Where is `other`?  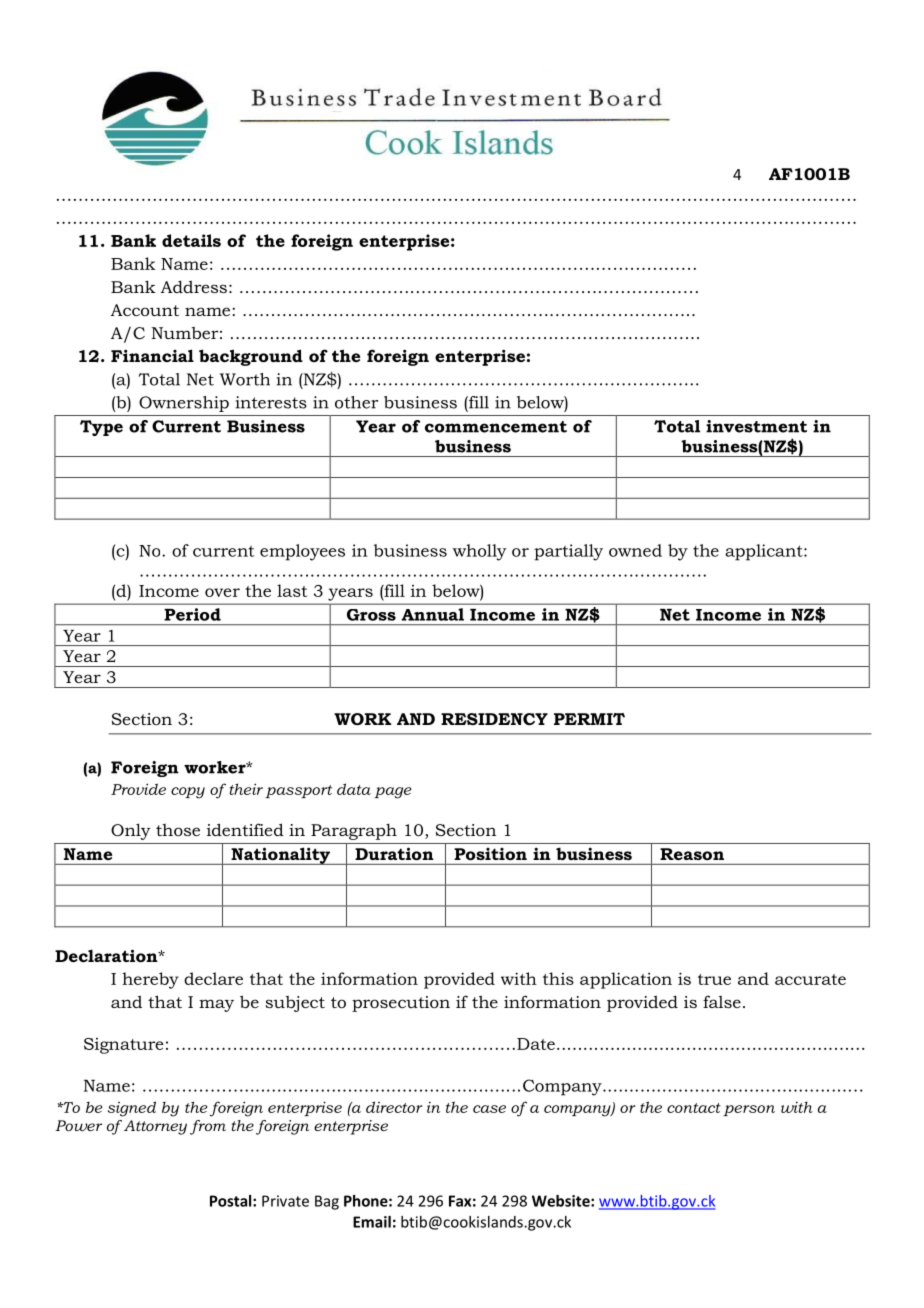
other is located at coordinates (356, 402).
